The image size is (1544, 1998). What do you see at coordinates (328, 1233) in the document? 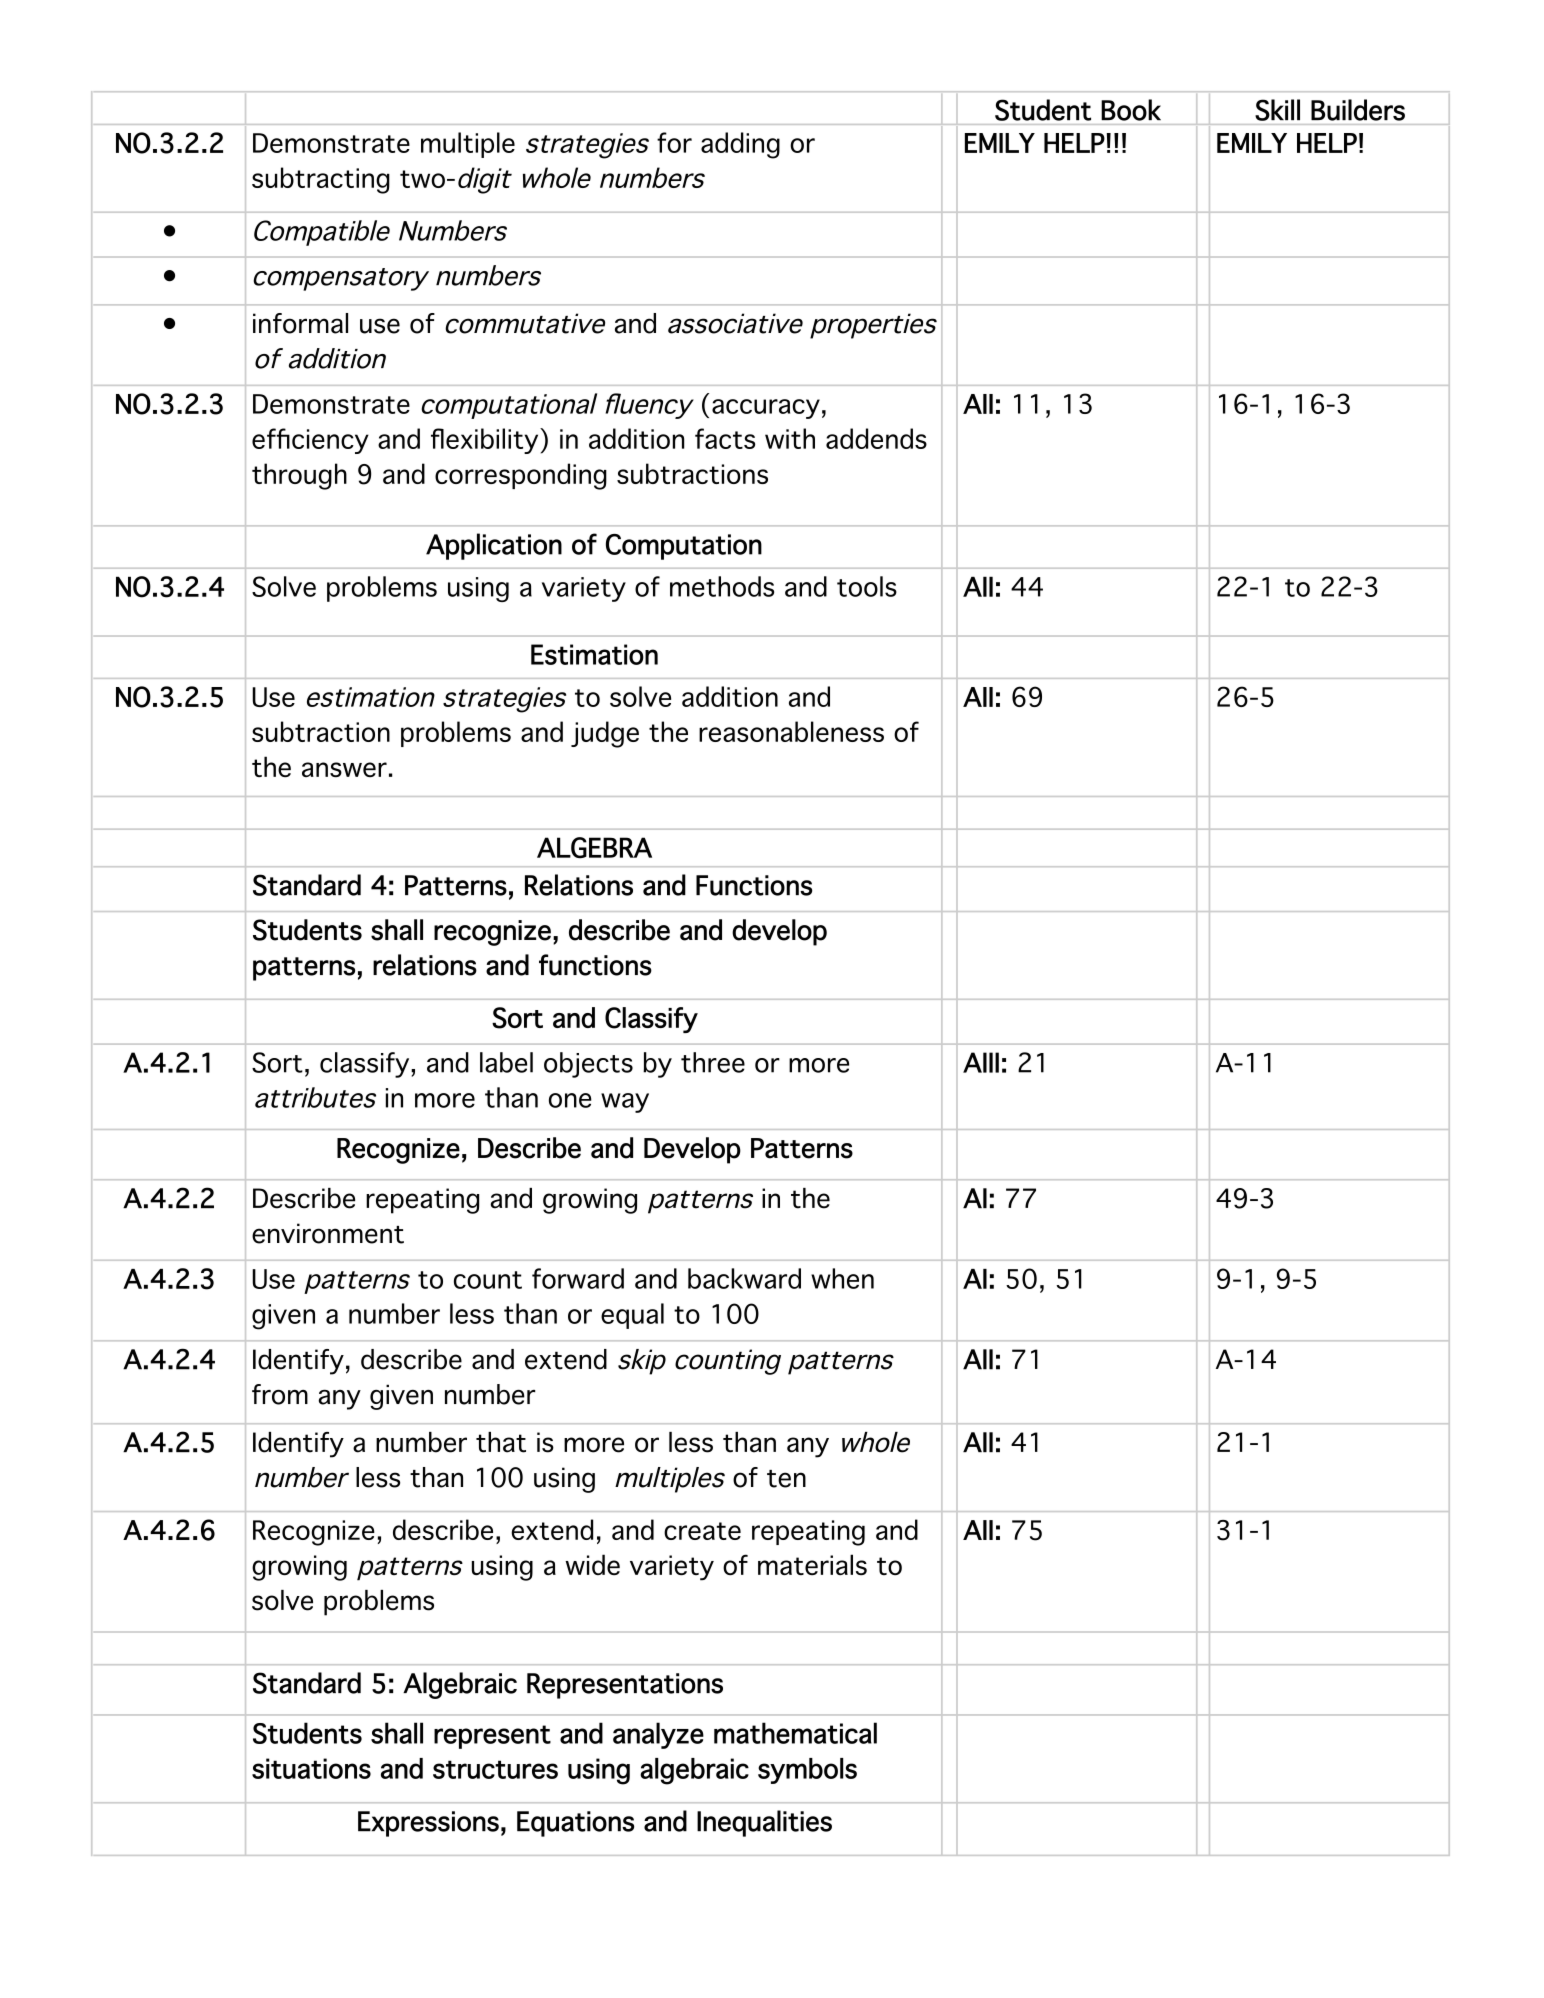
I see `environment` at bounding box center [328, 1233].
